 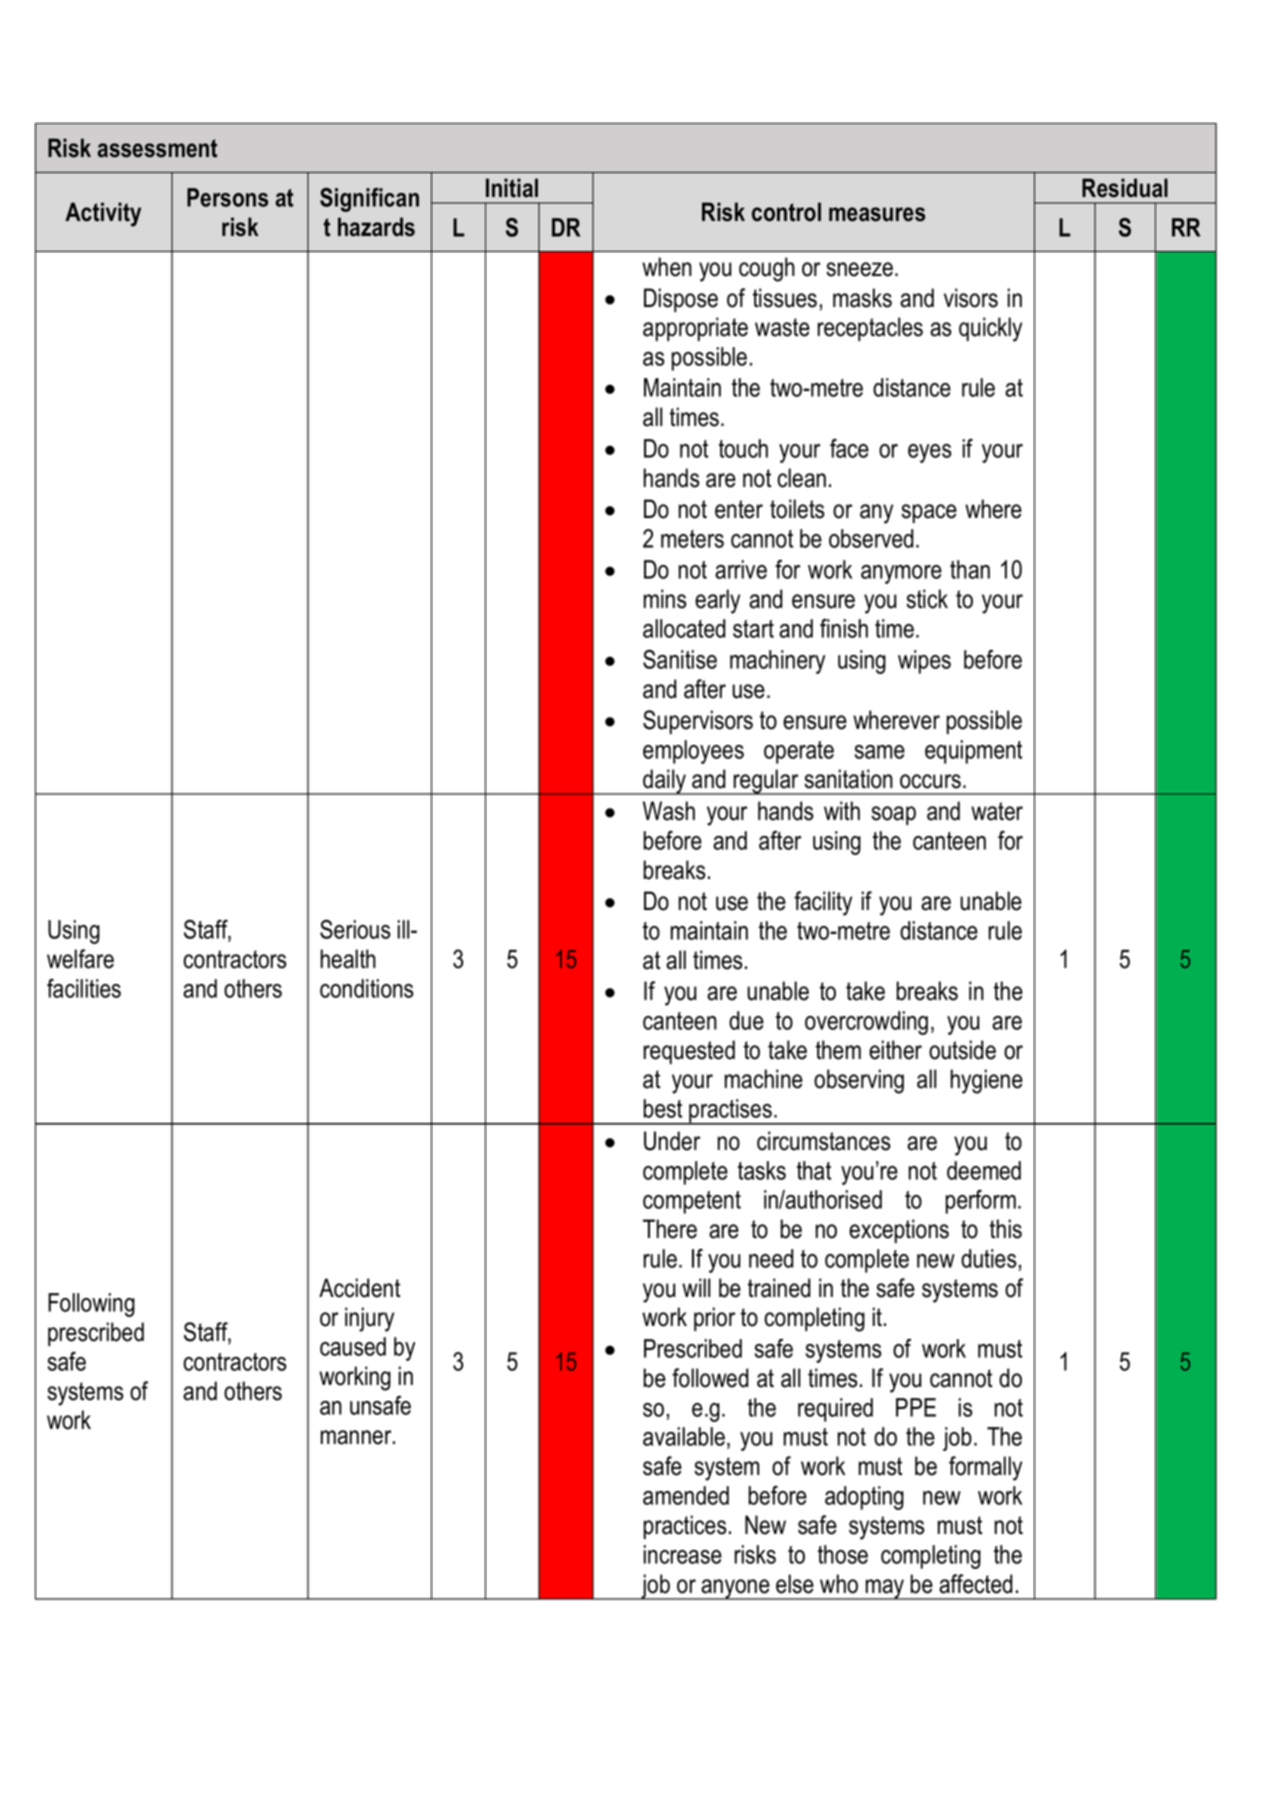 I want to click on Sanitise, so click(x=680, y=659).
